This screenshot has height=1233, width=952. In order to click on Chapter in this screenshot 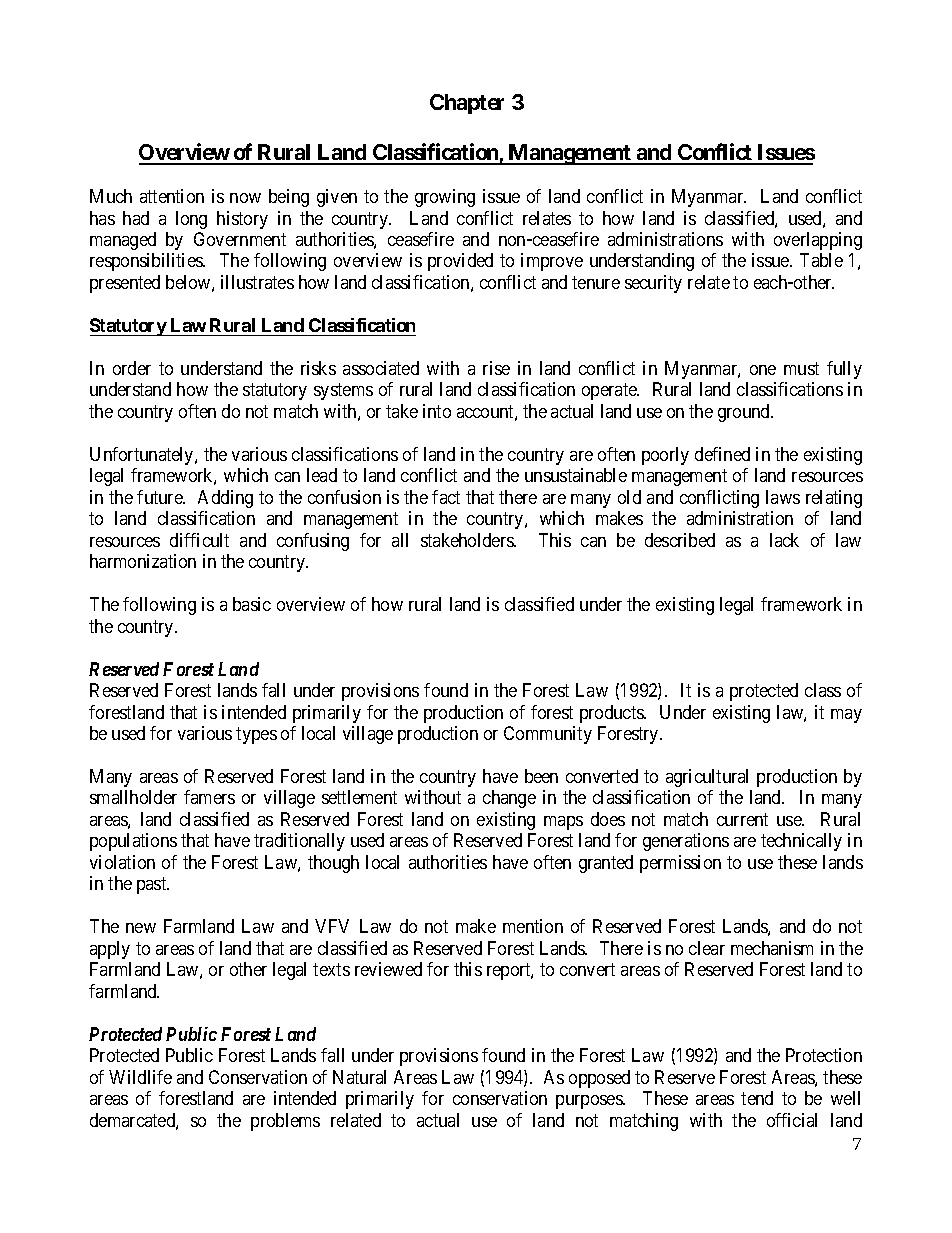, I will do `click(467, 104)`.
